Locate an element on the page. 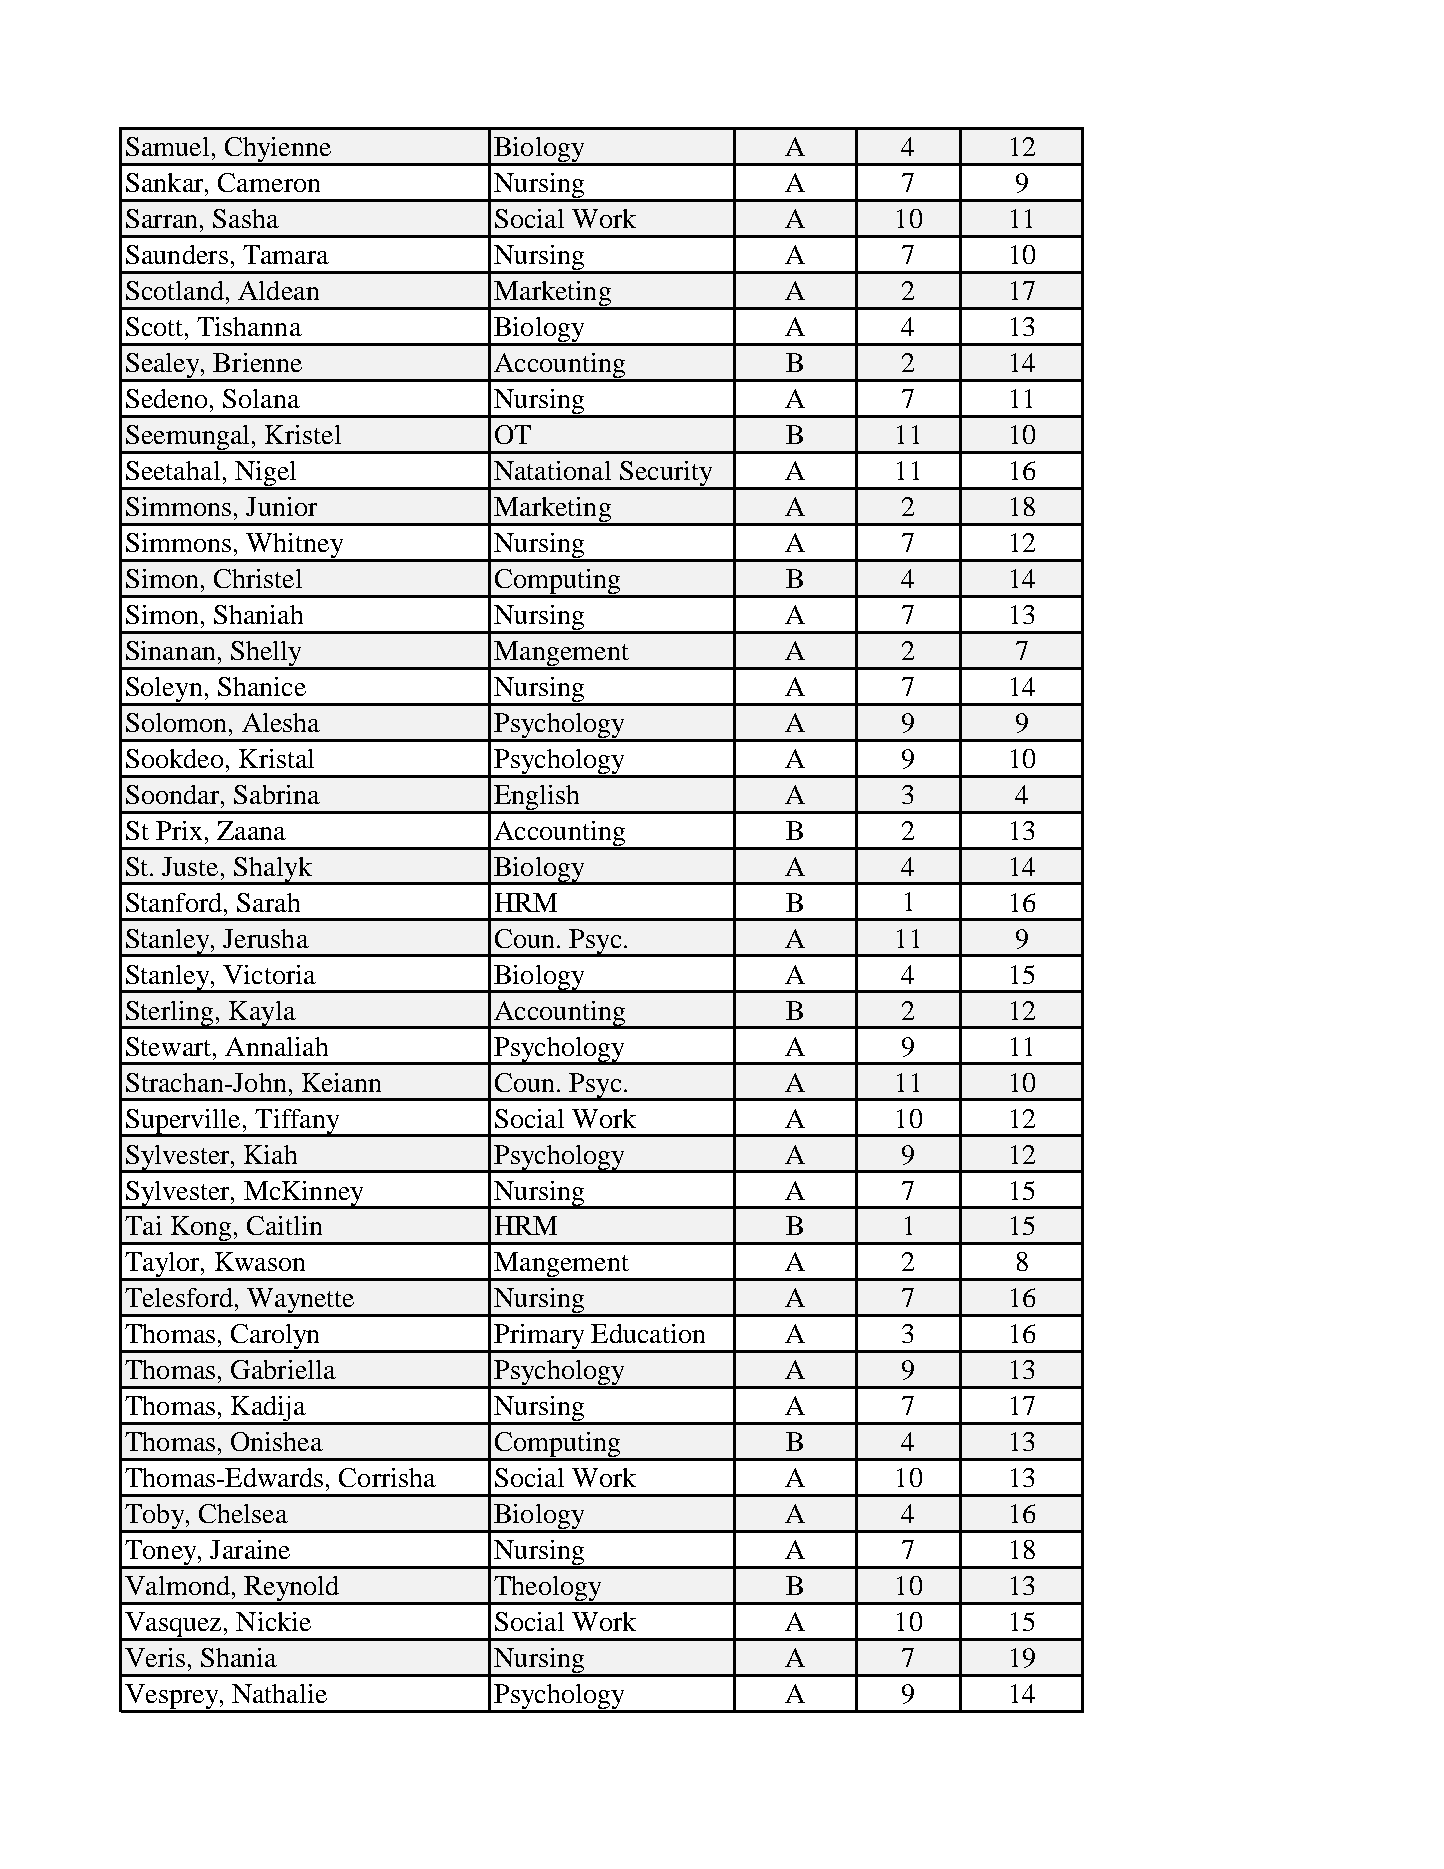 The height and width of the page is (1869, 1444). Junior is located at coordinates (281, 506).
